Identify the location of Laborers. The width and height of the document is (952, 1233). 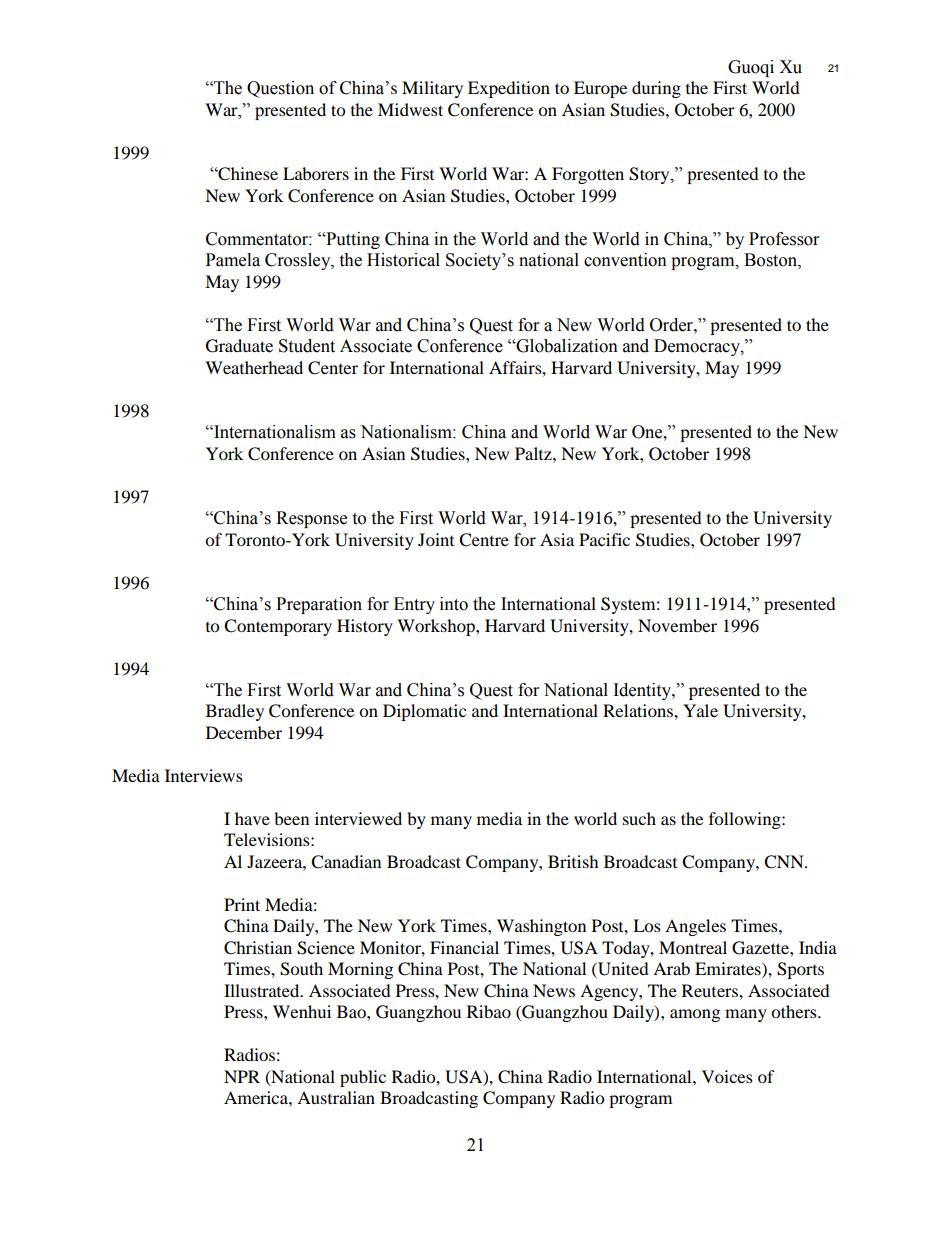
(316, 173).
